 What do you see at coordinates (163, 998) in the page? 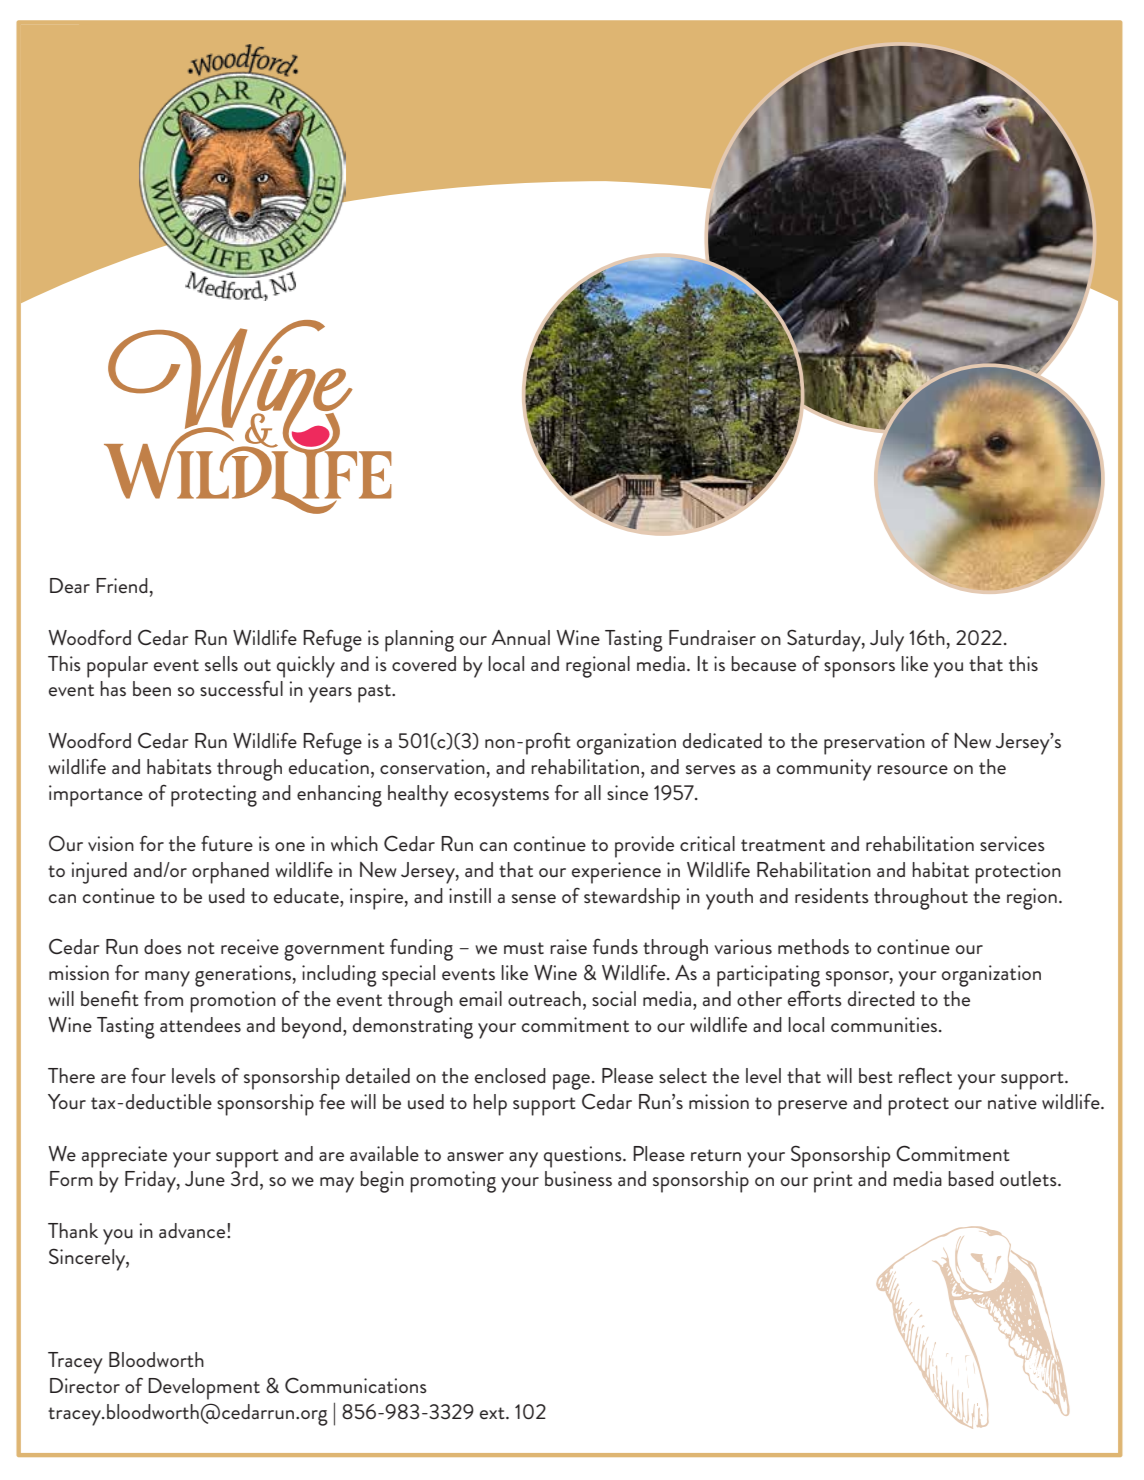
I see `from` at bounding box center [163, 998].
